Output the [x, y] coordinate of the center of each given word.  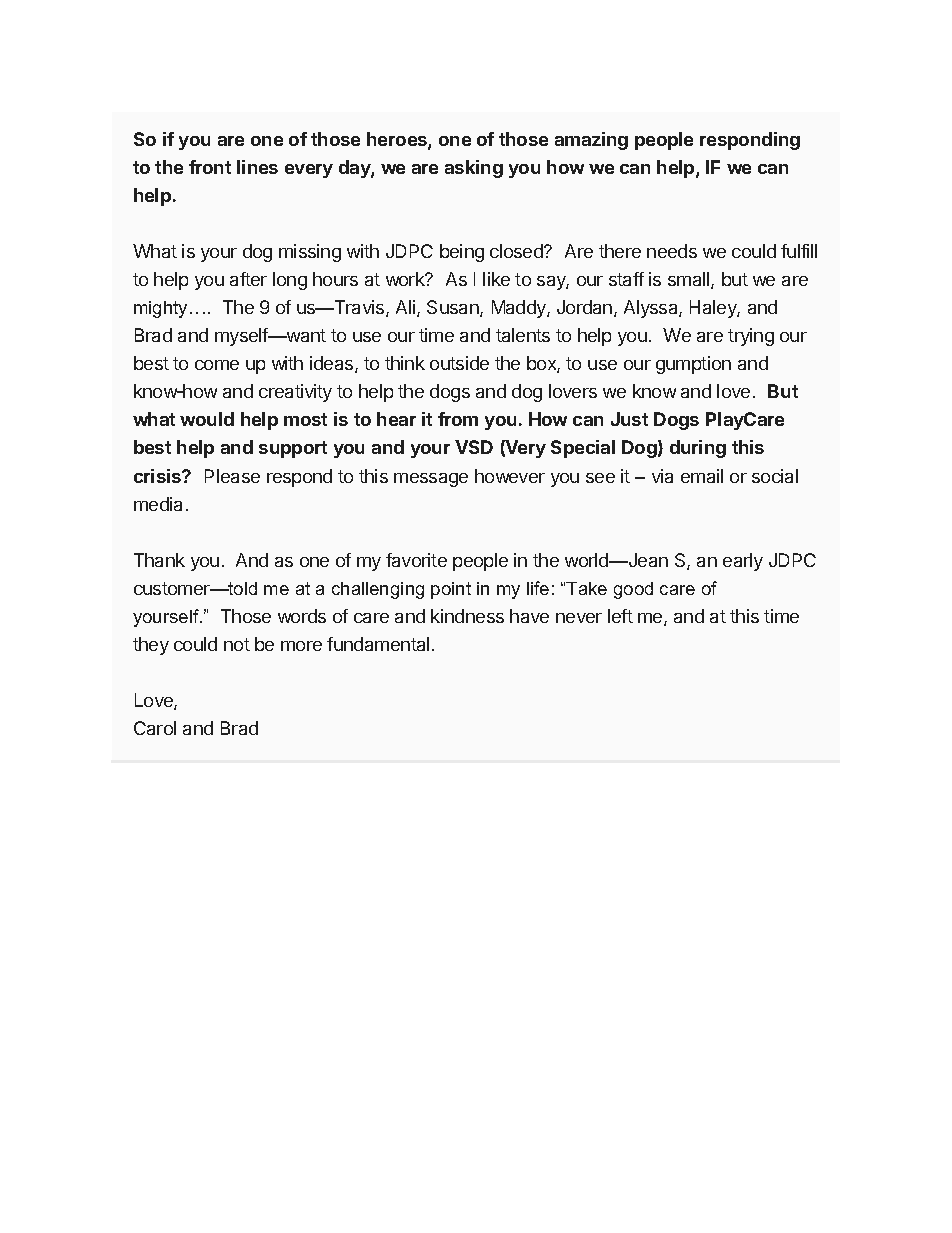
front [210, 167]
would [207, 419]
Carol [155, 728]
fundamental [378, 644]
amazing [591, 141]
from [458, 419]
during [698, 449]
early [743, 562]
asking [474, 169]
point [451, 590]
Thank [159, 560]
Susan [454, 308]
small [690, 280]
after [248, 279]
